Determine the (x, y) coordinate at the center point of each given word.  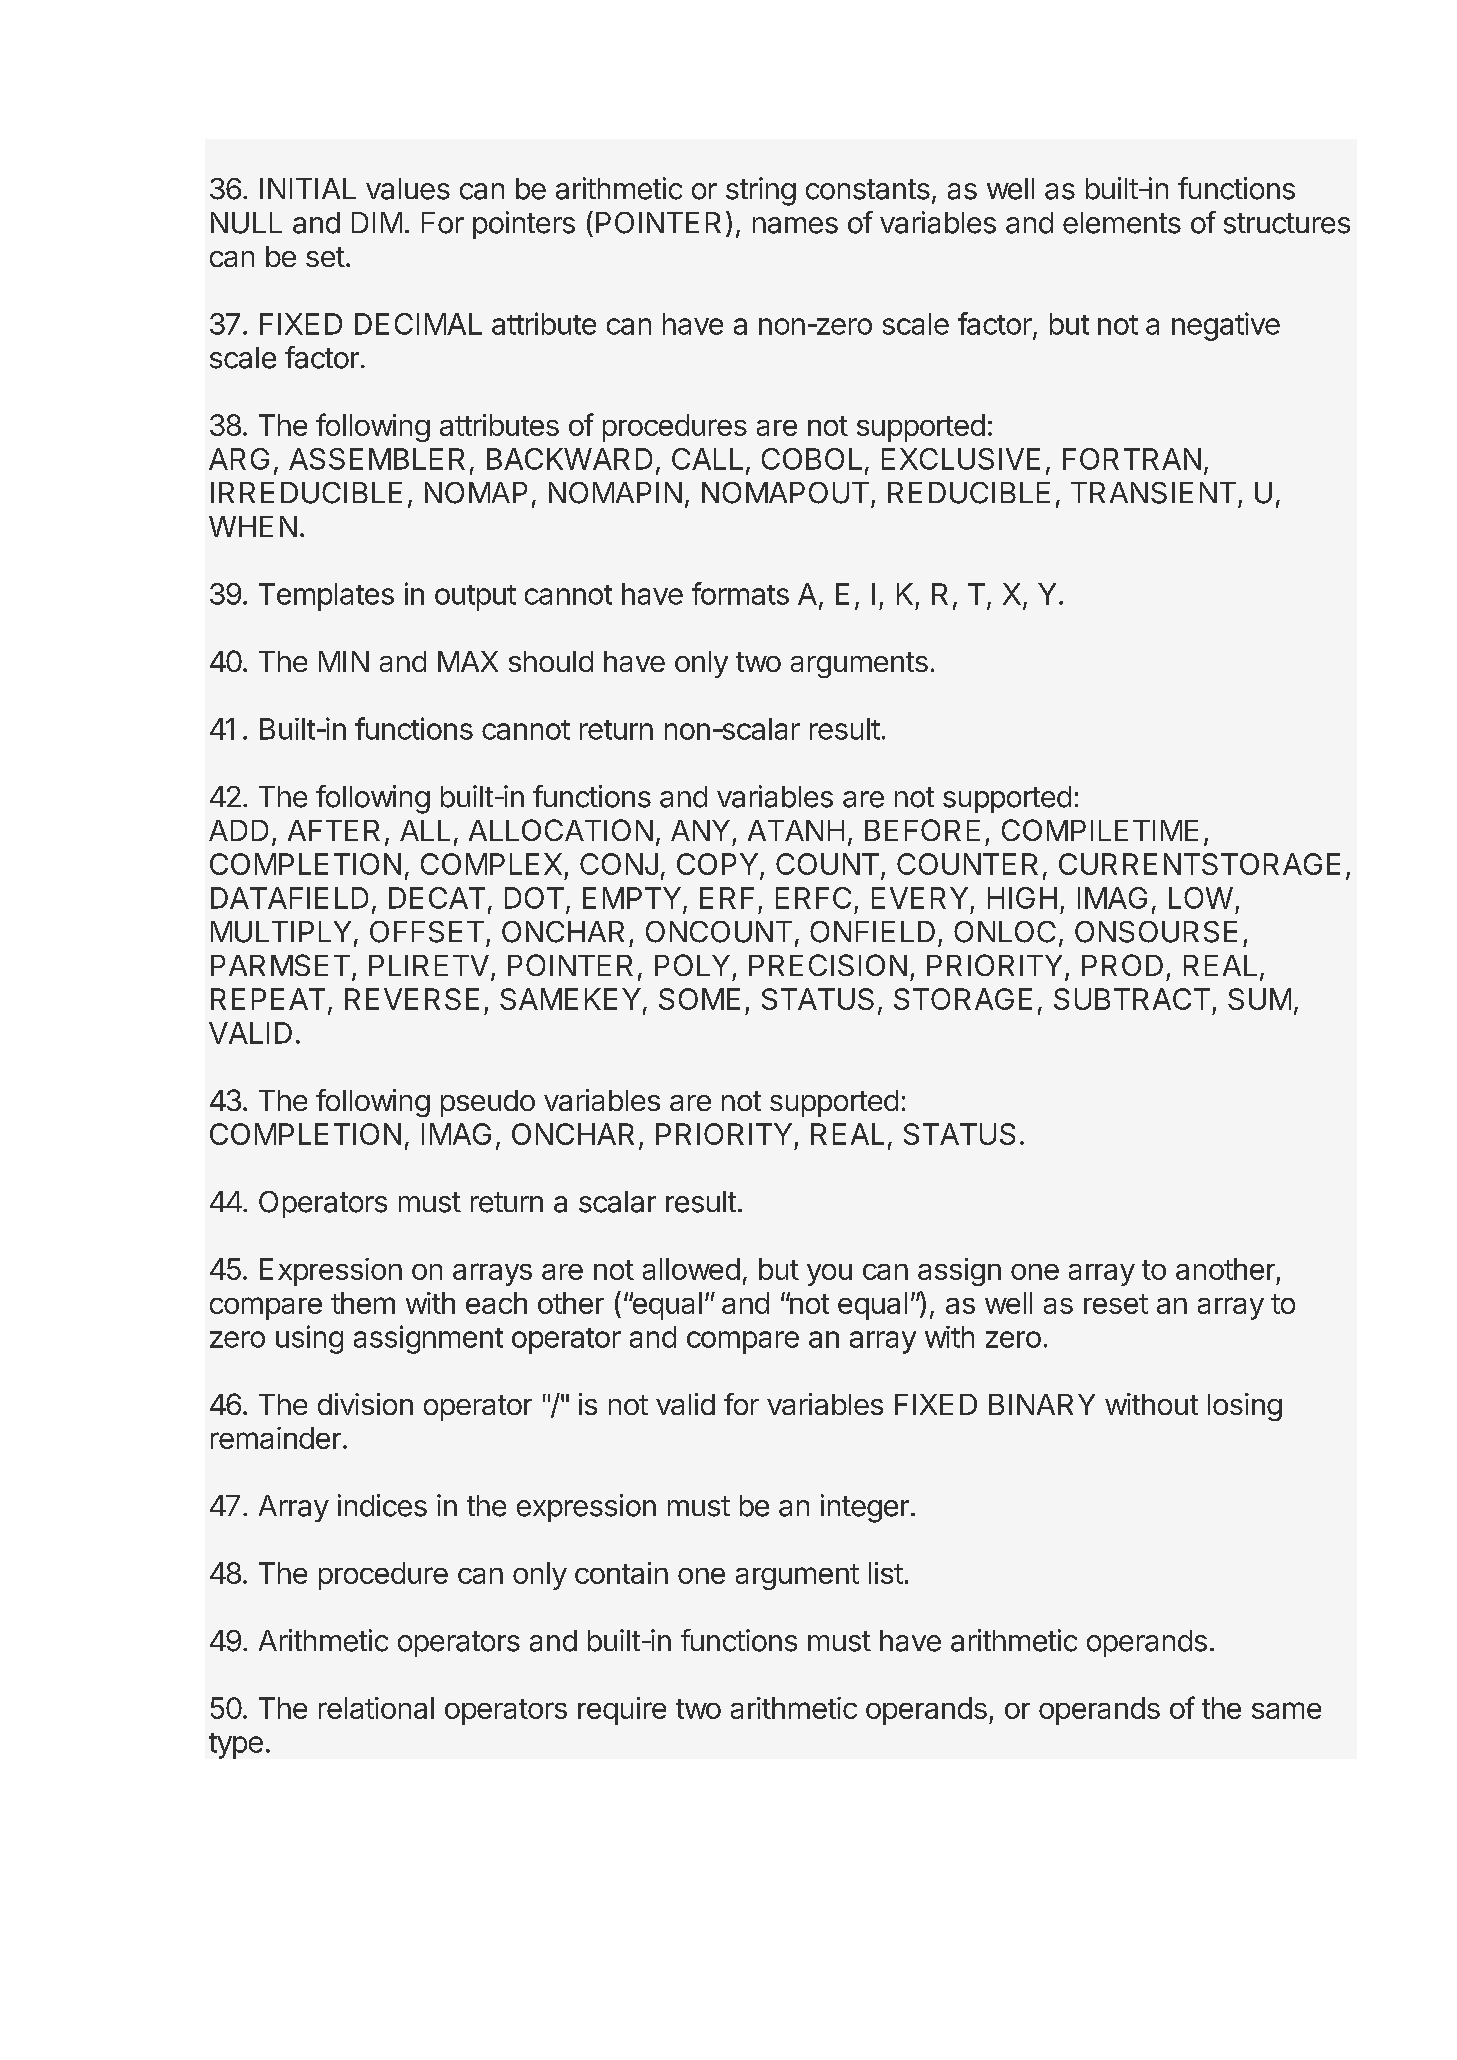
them (363, 1303)
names (795, 225)
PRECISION (828, 965)
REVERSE (412, 999)
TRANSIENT (1153, 493)
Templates (326, 597)
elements (1122, 223)
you (829, 1275)
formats (740, 593)
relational (376, 1708)
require (622, 1711)
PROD (1122, 965)
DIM (377, 222)
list (886, 1573)
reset (1116, 1304)
